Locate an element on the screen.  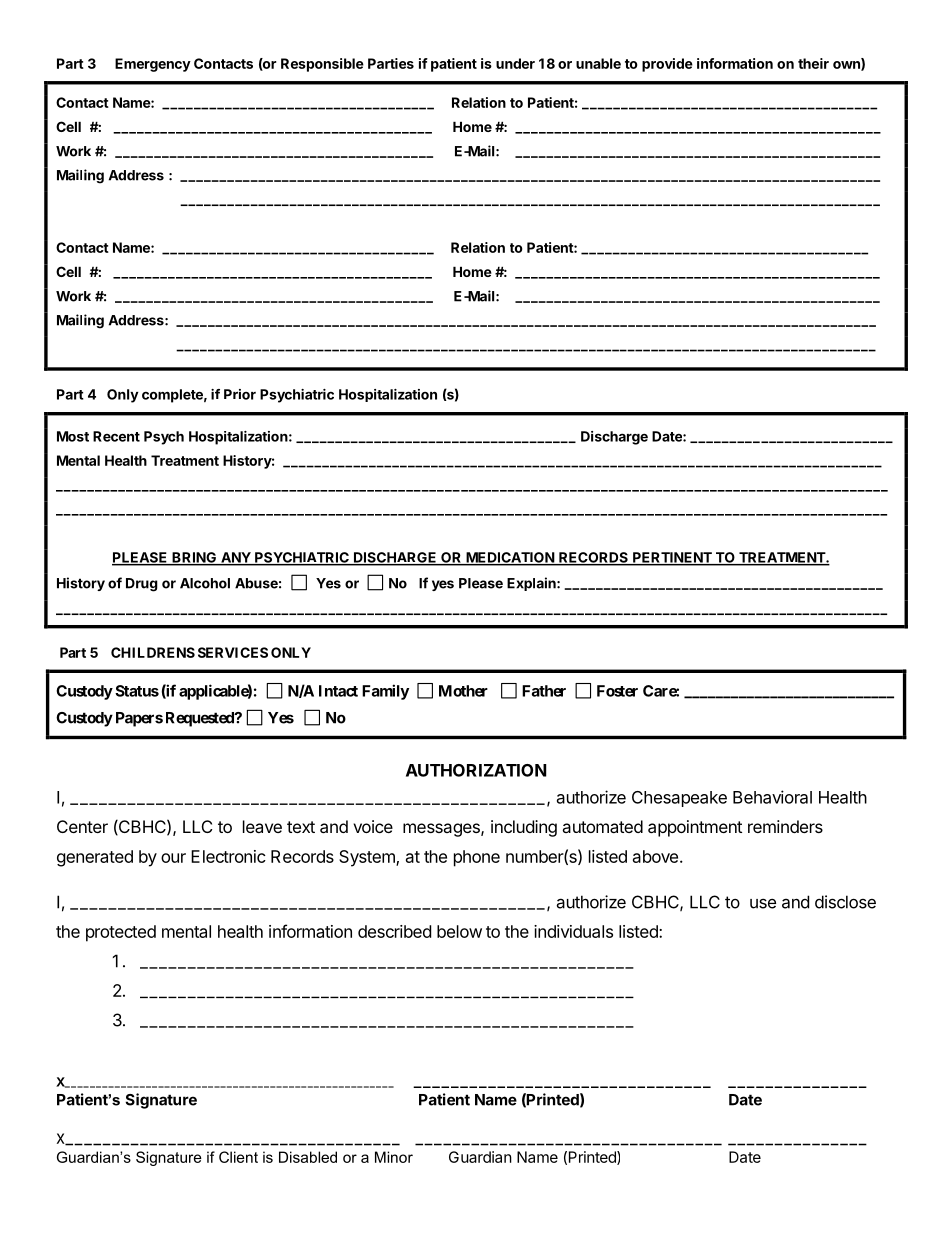
Drug is located at coordinates (142, 585).
